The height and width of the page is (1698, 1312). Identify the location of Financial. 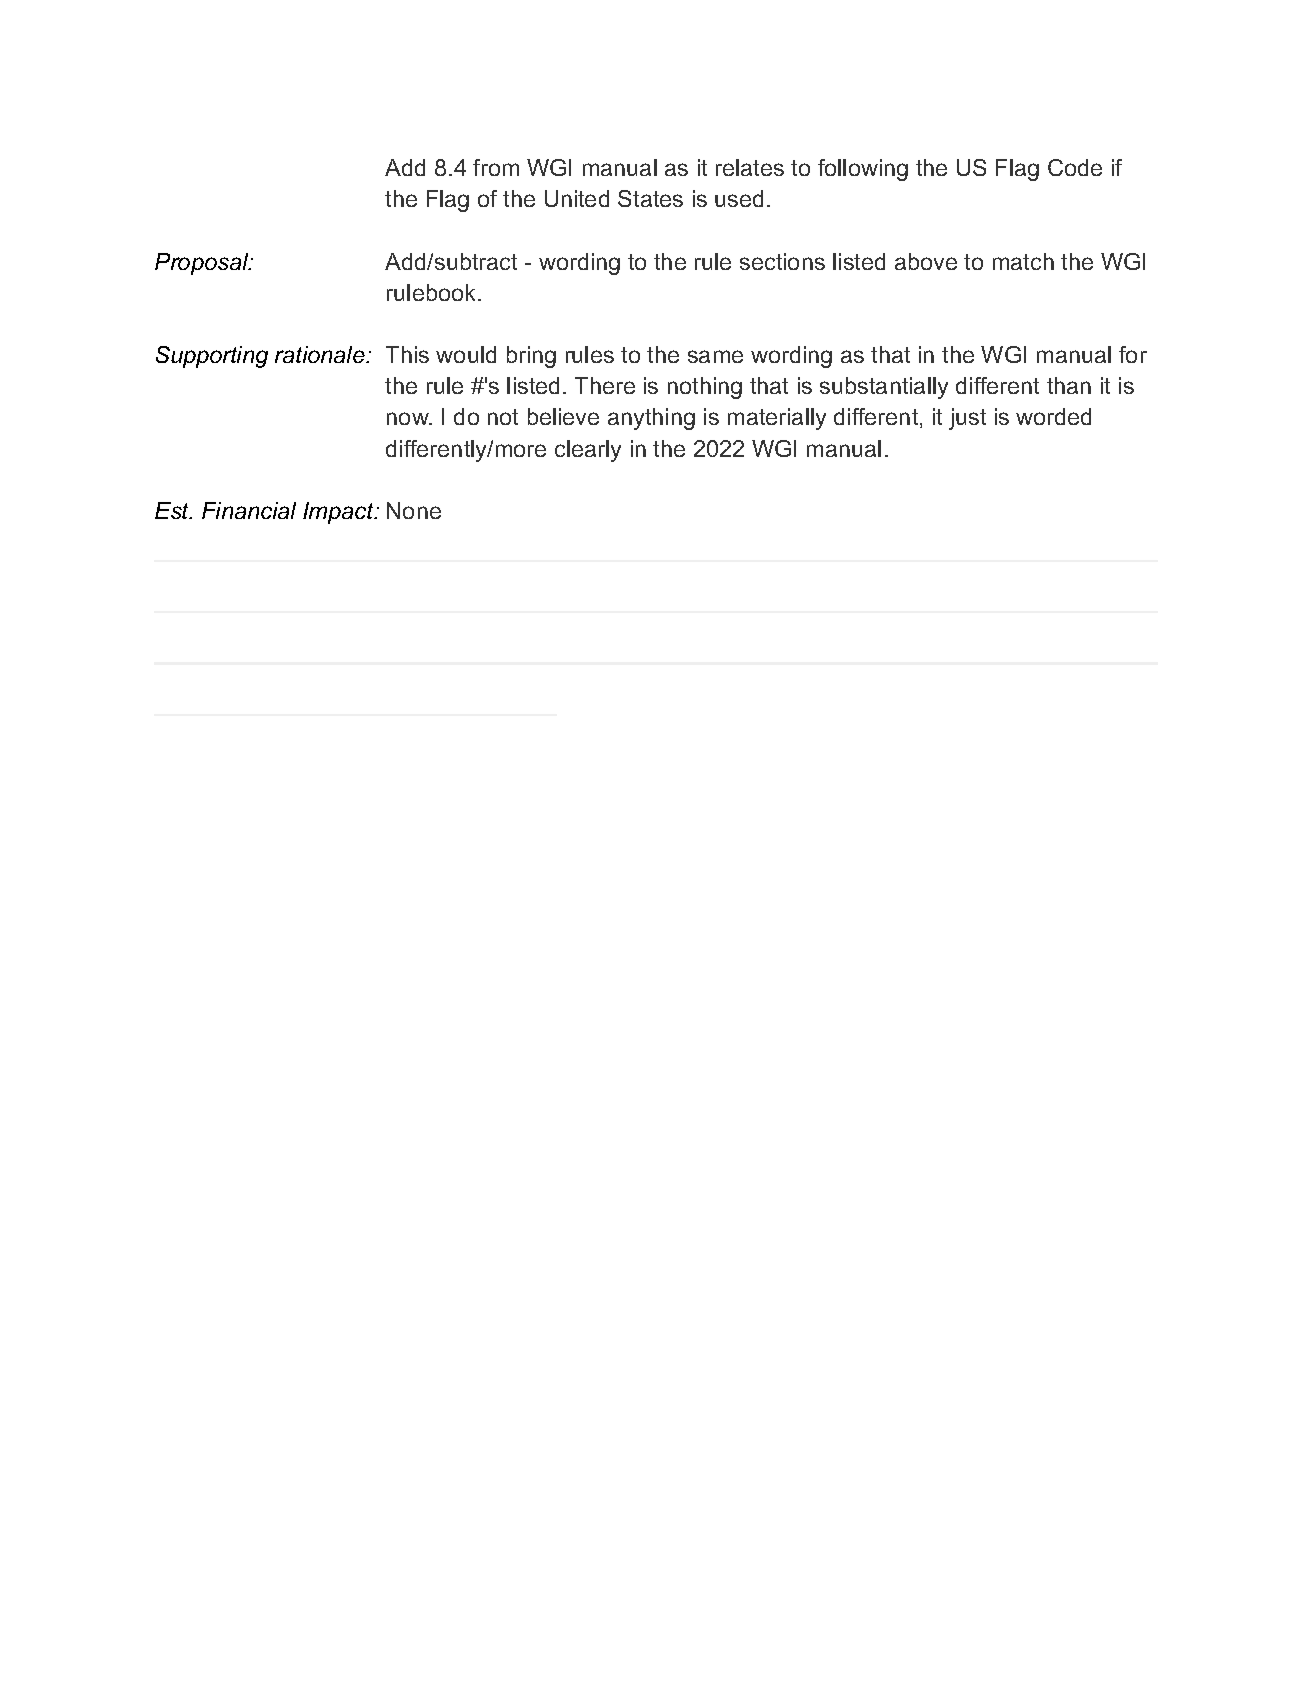
(249, 510).
